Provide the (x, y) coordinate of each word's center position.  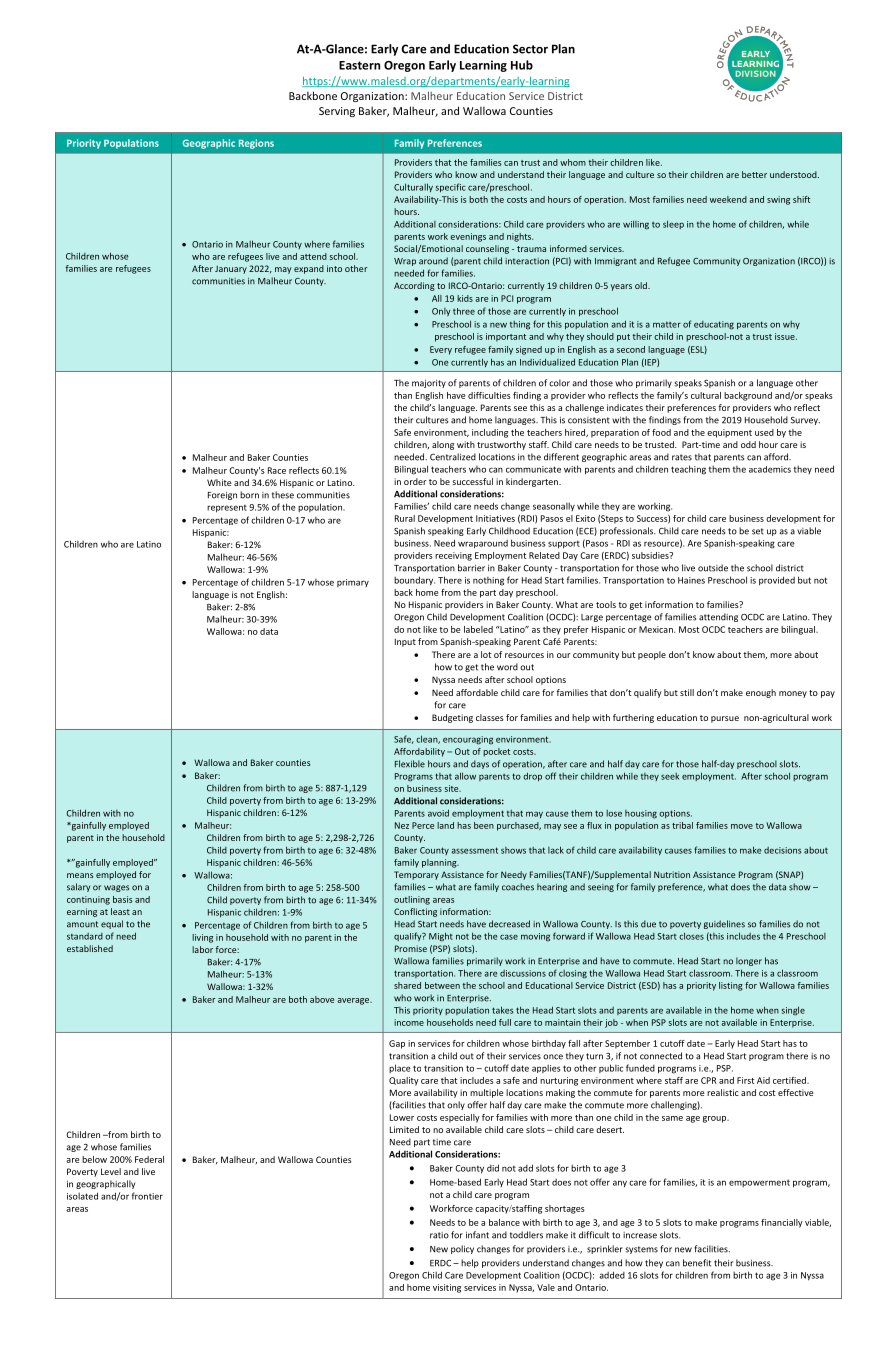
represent (227, 508)
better (754, 174)
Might (441, 937)
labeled (478, 629)
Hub (522, 65)
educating (714, 325)
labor (202, 949)
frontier (147, 1196)
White (219, 482)
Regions (256, 144)
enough (761, 693)
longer (749, 961)
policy (462, 1249)
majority (429, 383)
